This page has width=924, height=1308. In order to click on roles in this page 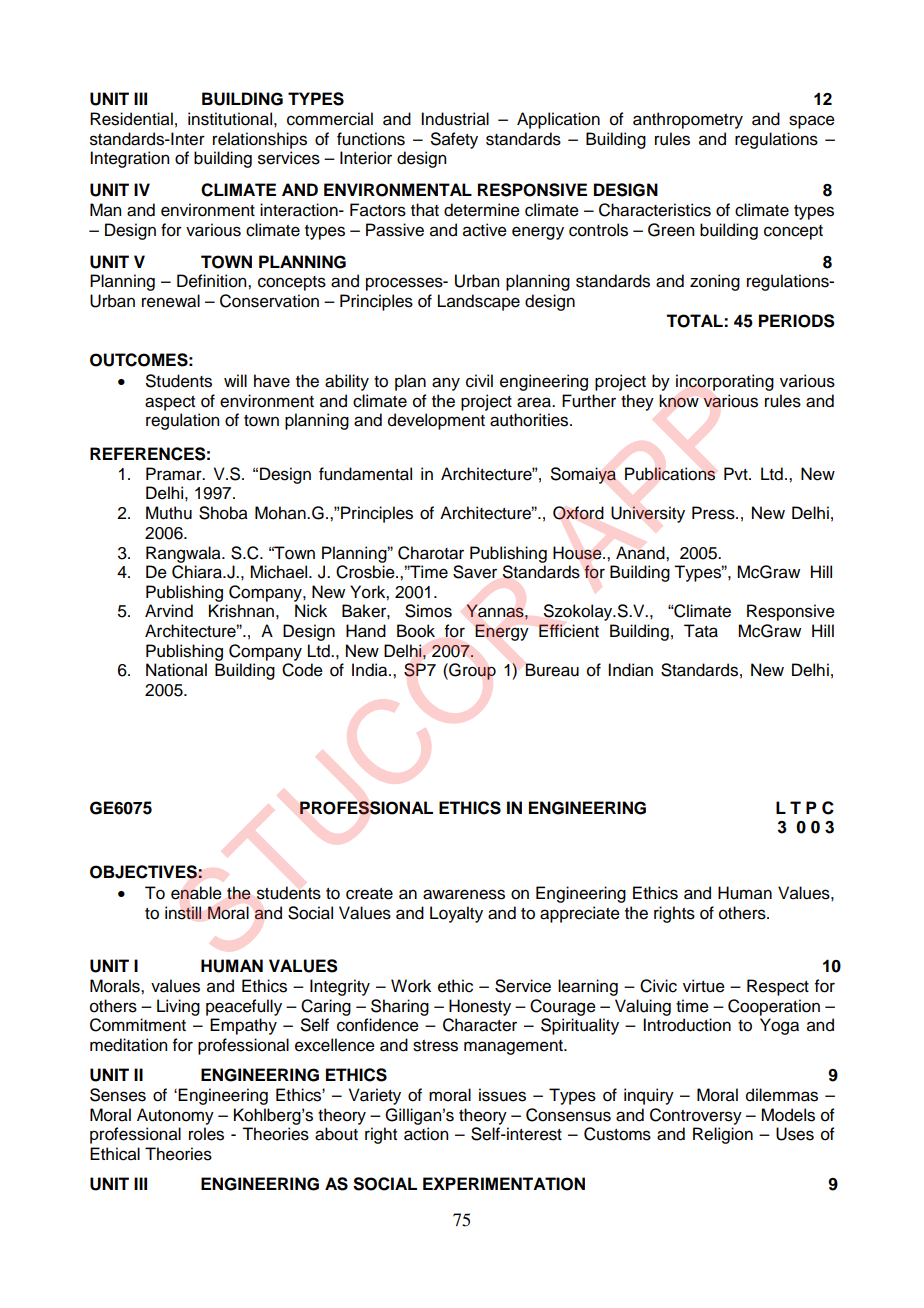, I will do `click(206, 1134)`.
